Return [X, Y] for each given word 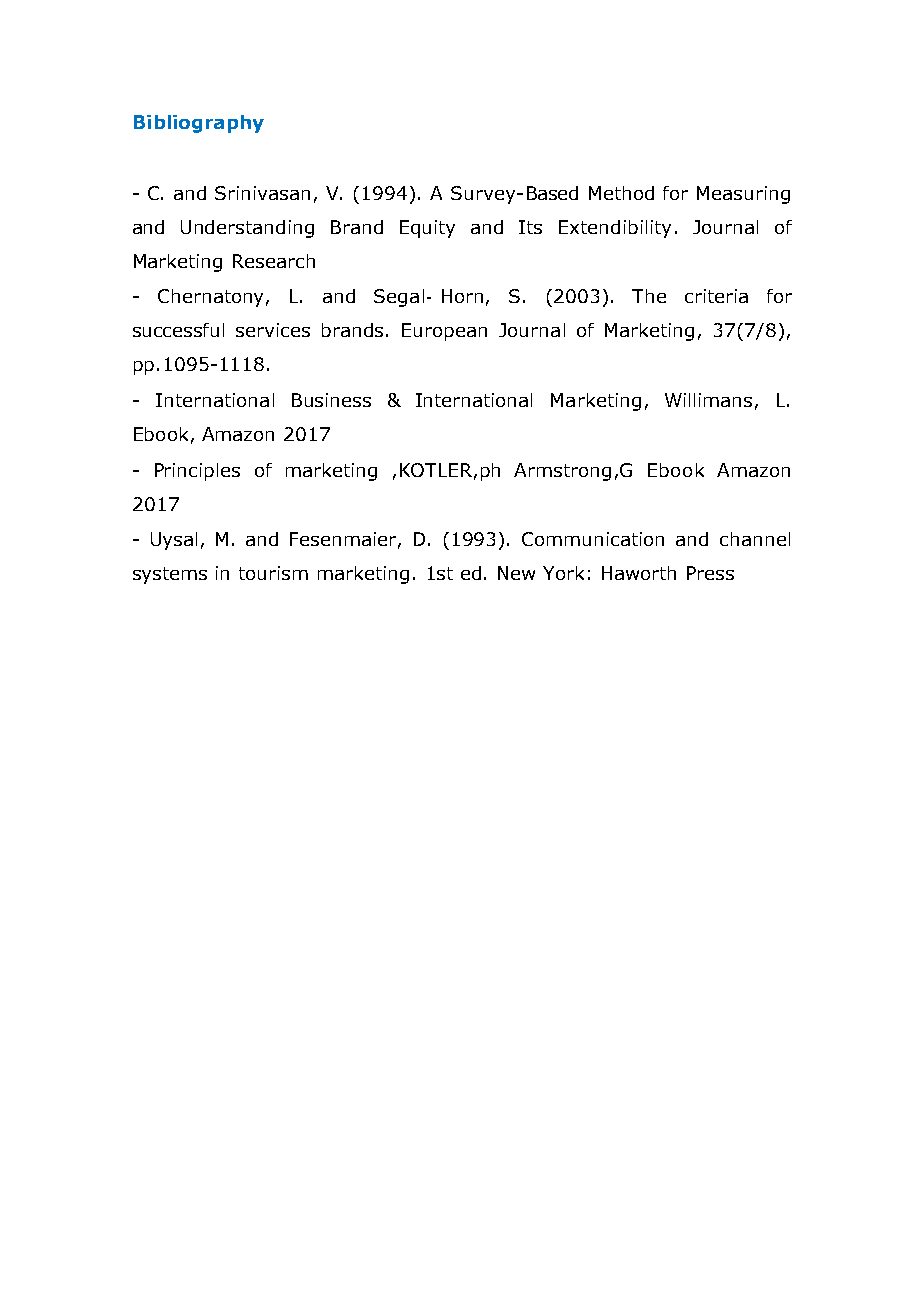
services [273, 330]
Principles [197, 472]
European [444, 332]
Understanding [247, 229]
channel [755, 539]
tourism [273, 573]
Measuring [743, 195]
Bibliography [199, 124]
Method [621, 193]
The [649, 296]
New [516, 573]
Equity [427, 229]
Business [331, 400]
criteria [716, 296]
